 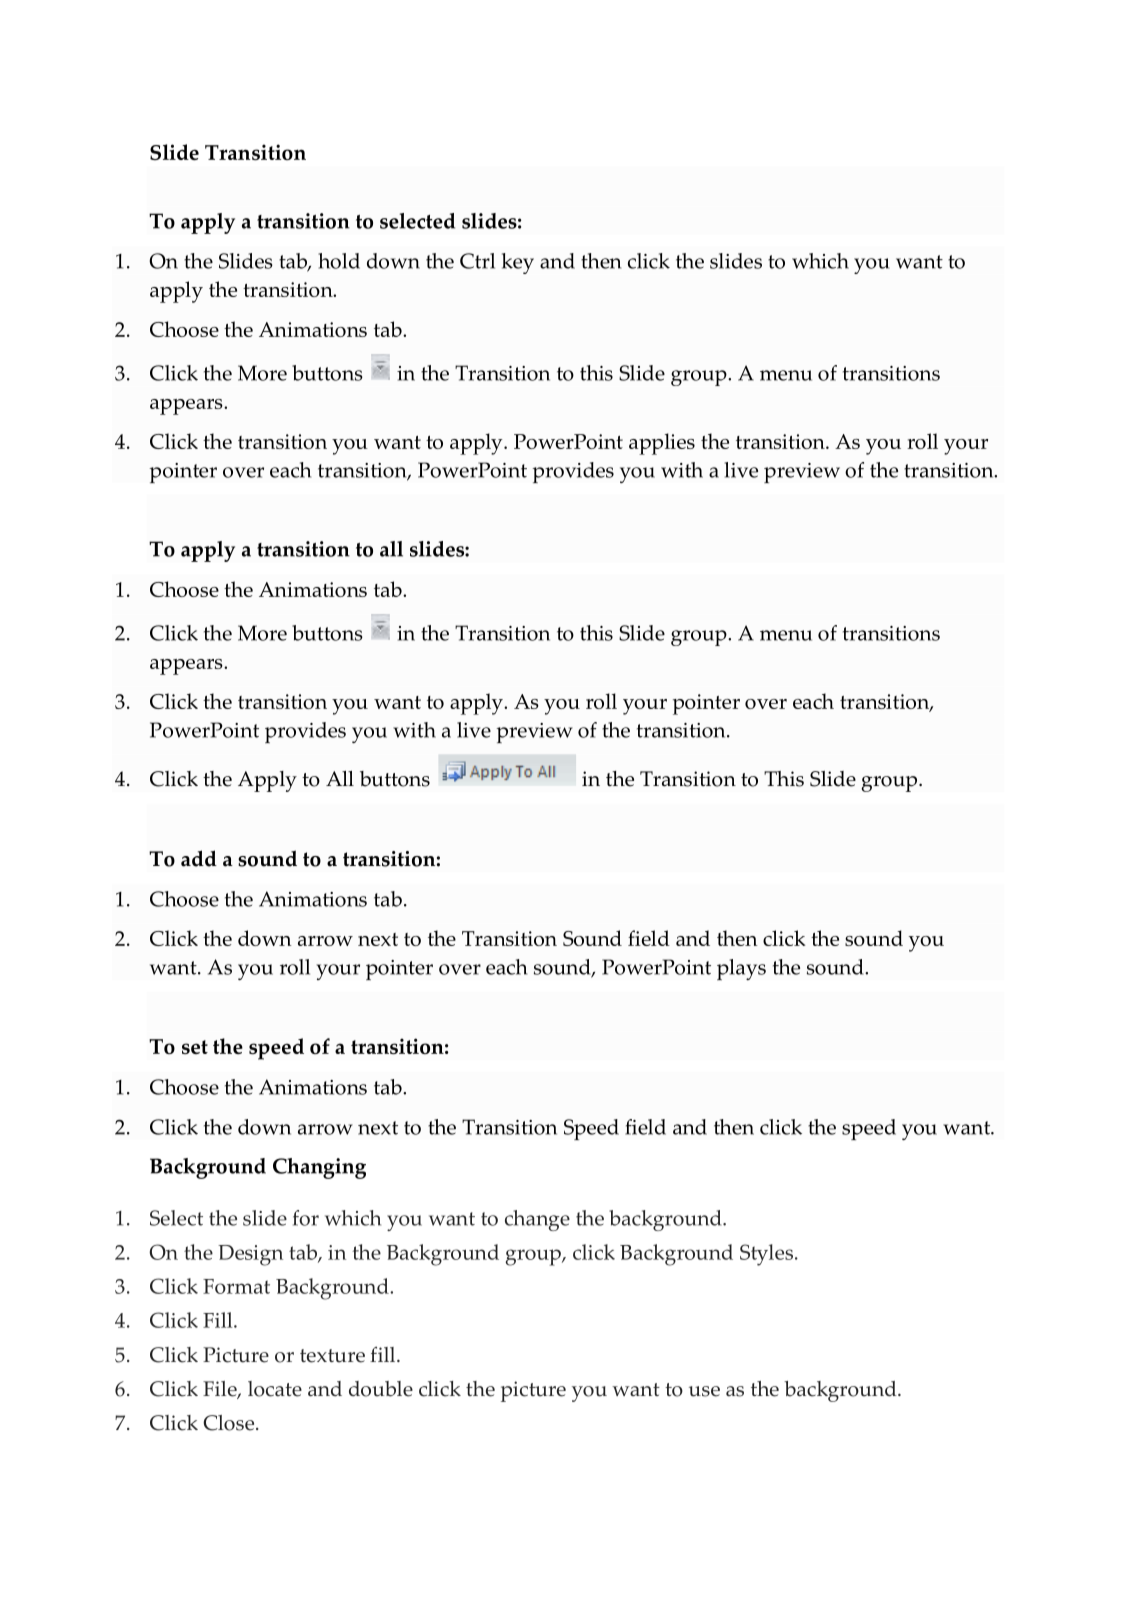 What do you see at coordinates (741, 969) in the image?
I see `plays` at bounding box center [741, 969].
